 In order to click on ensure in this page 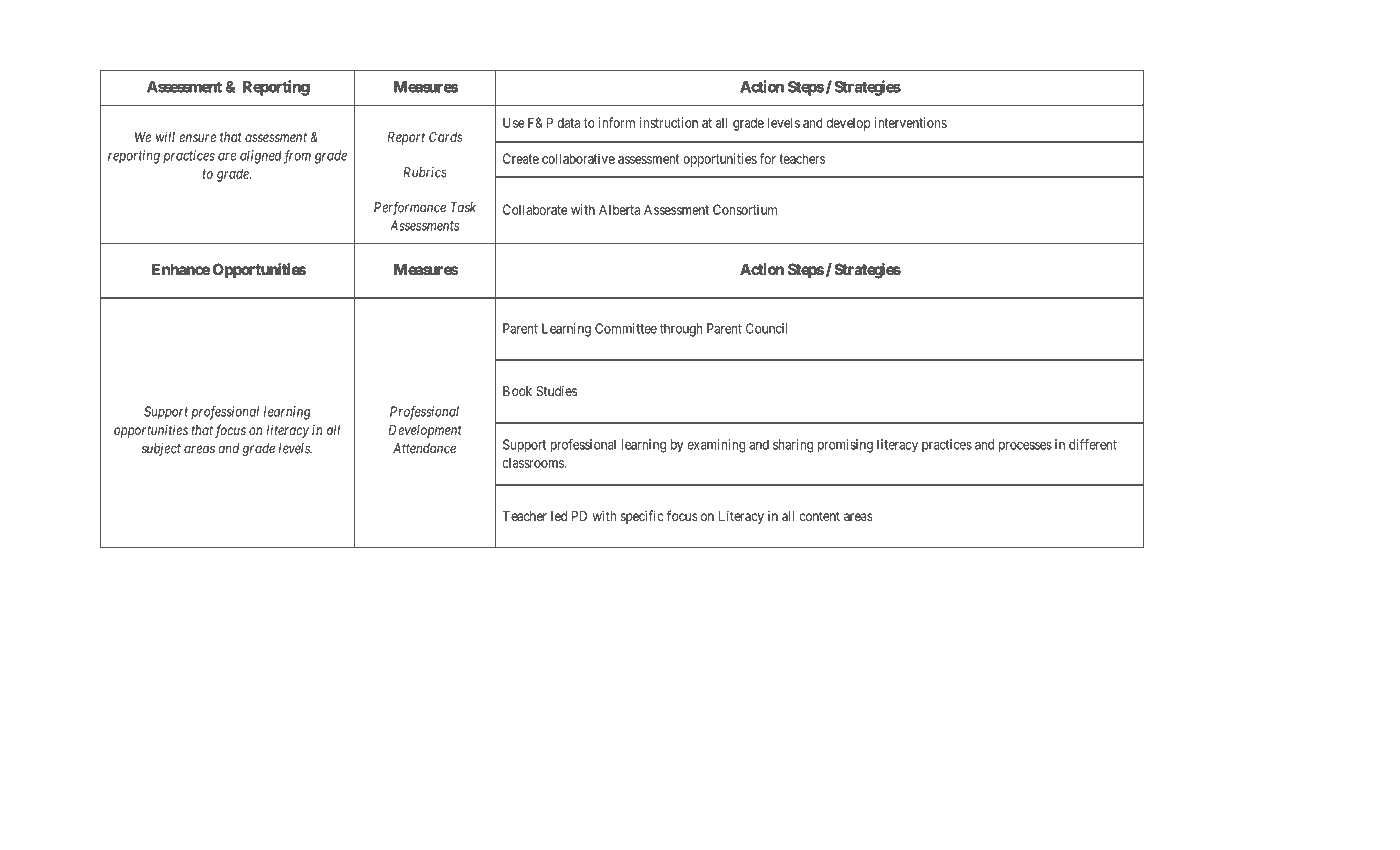, I will do `click(198, 138)`.
